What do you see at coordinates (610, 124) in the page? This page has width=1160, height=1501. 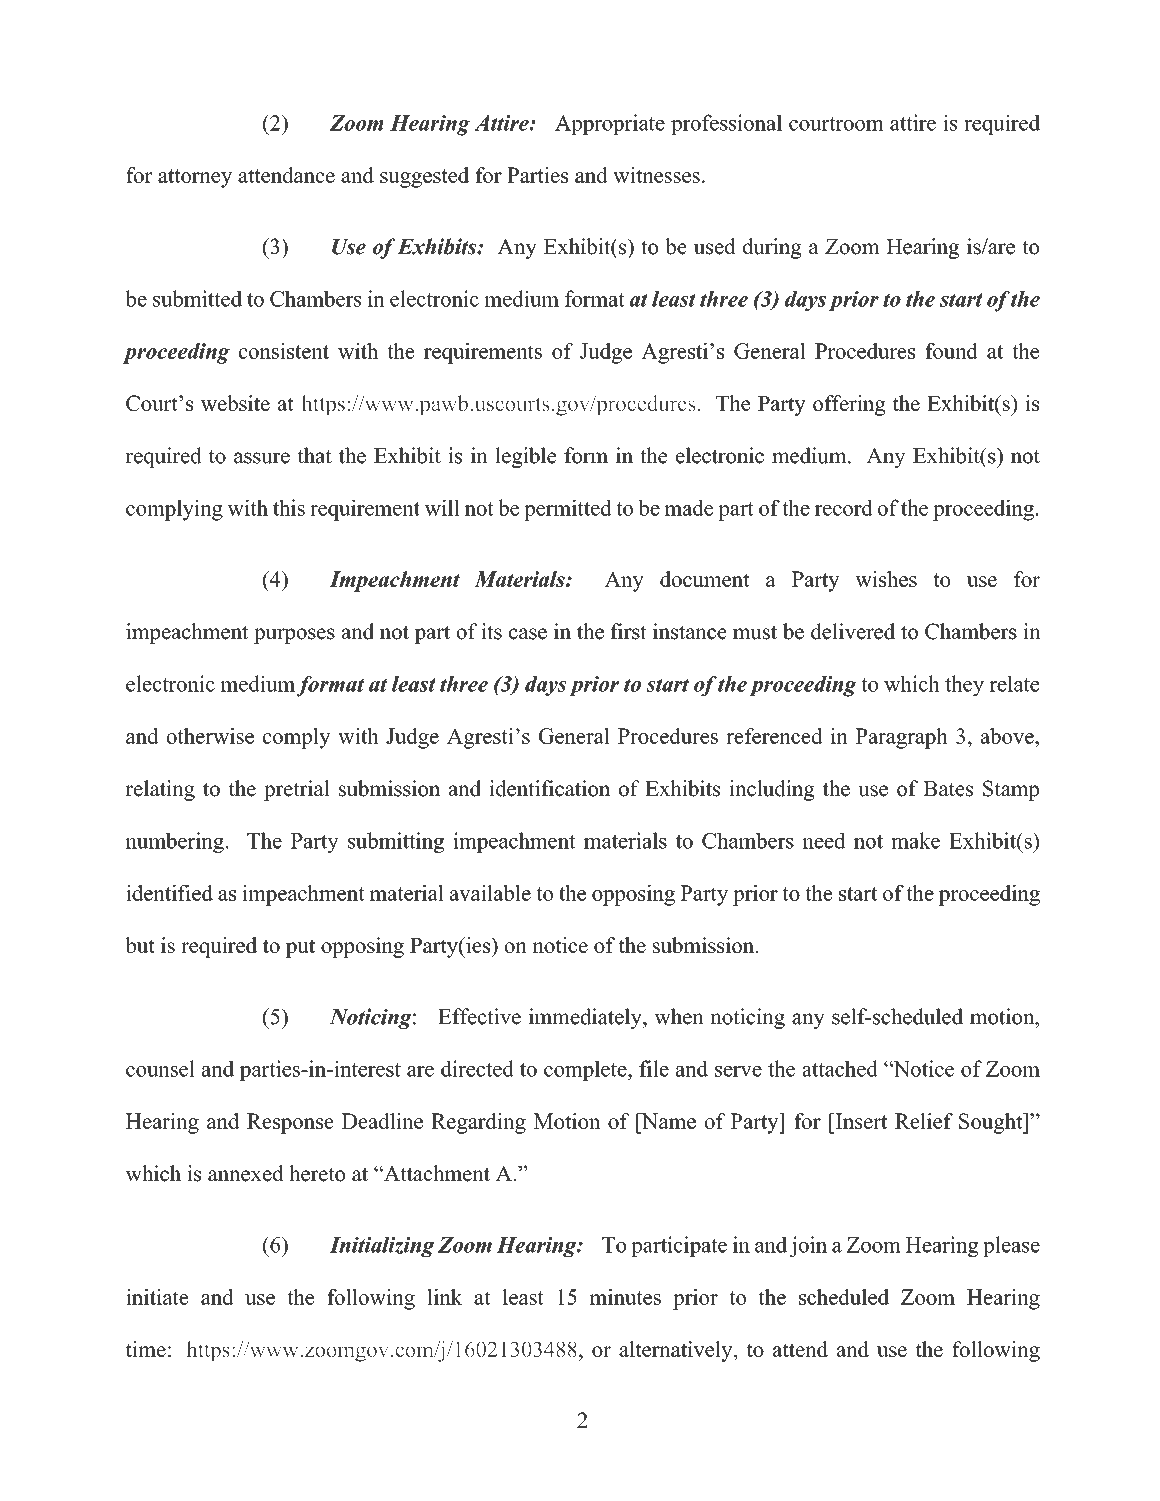 I see `Appropriate` at bounding box center [610, 124].
